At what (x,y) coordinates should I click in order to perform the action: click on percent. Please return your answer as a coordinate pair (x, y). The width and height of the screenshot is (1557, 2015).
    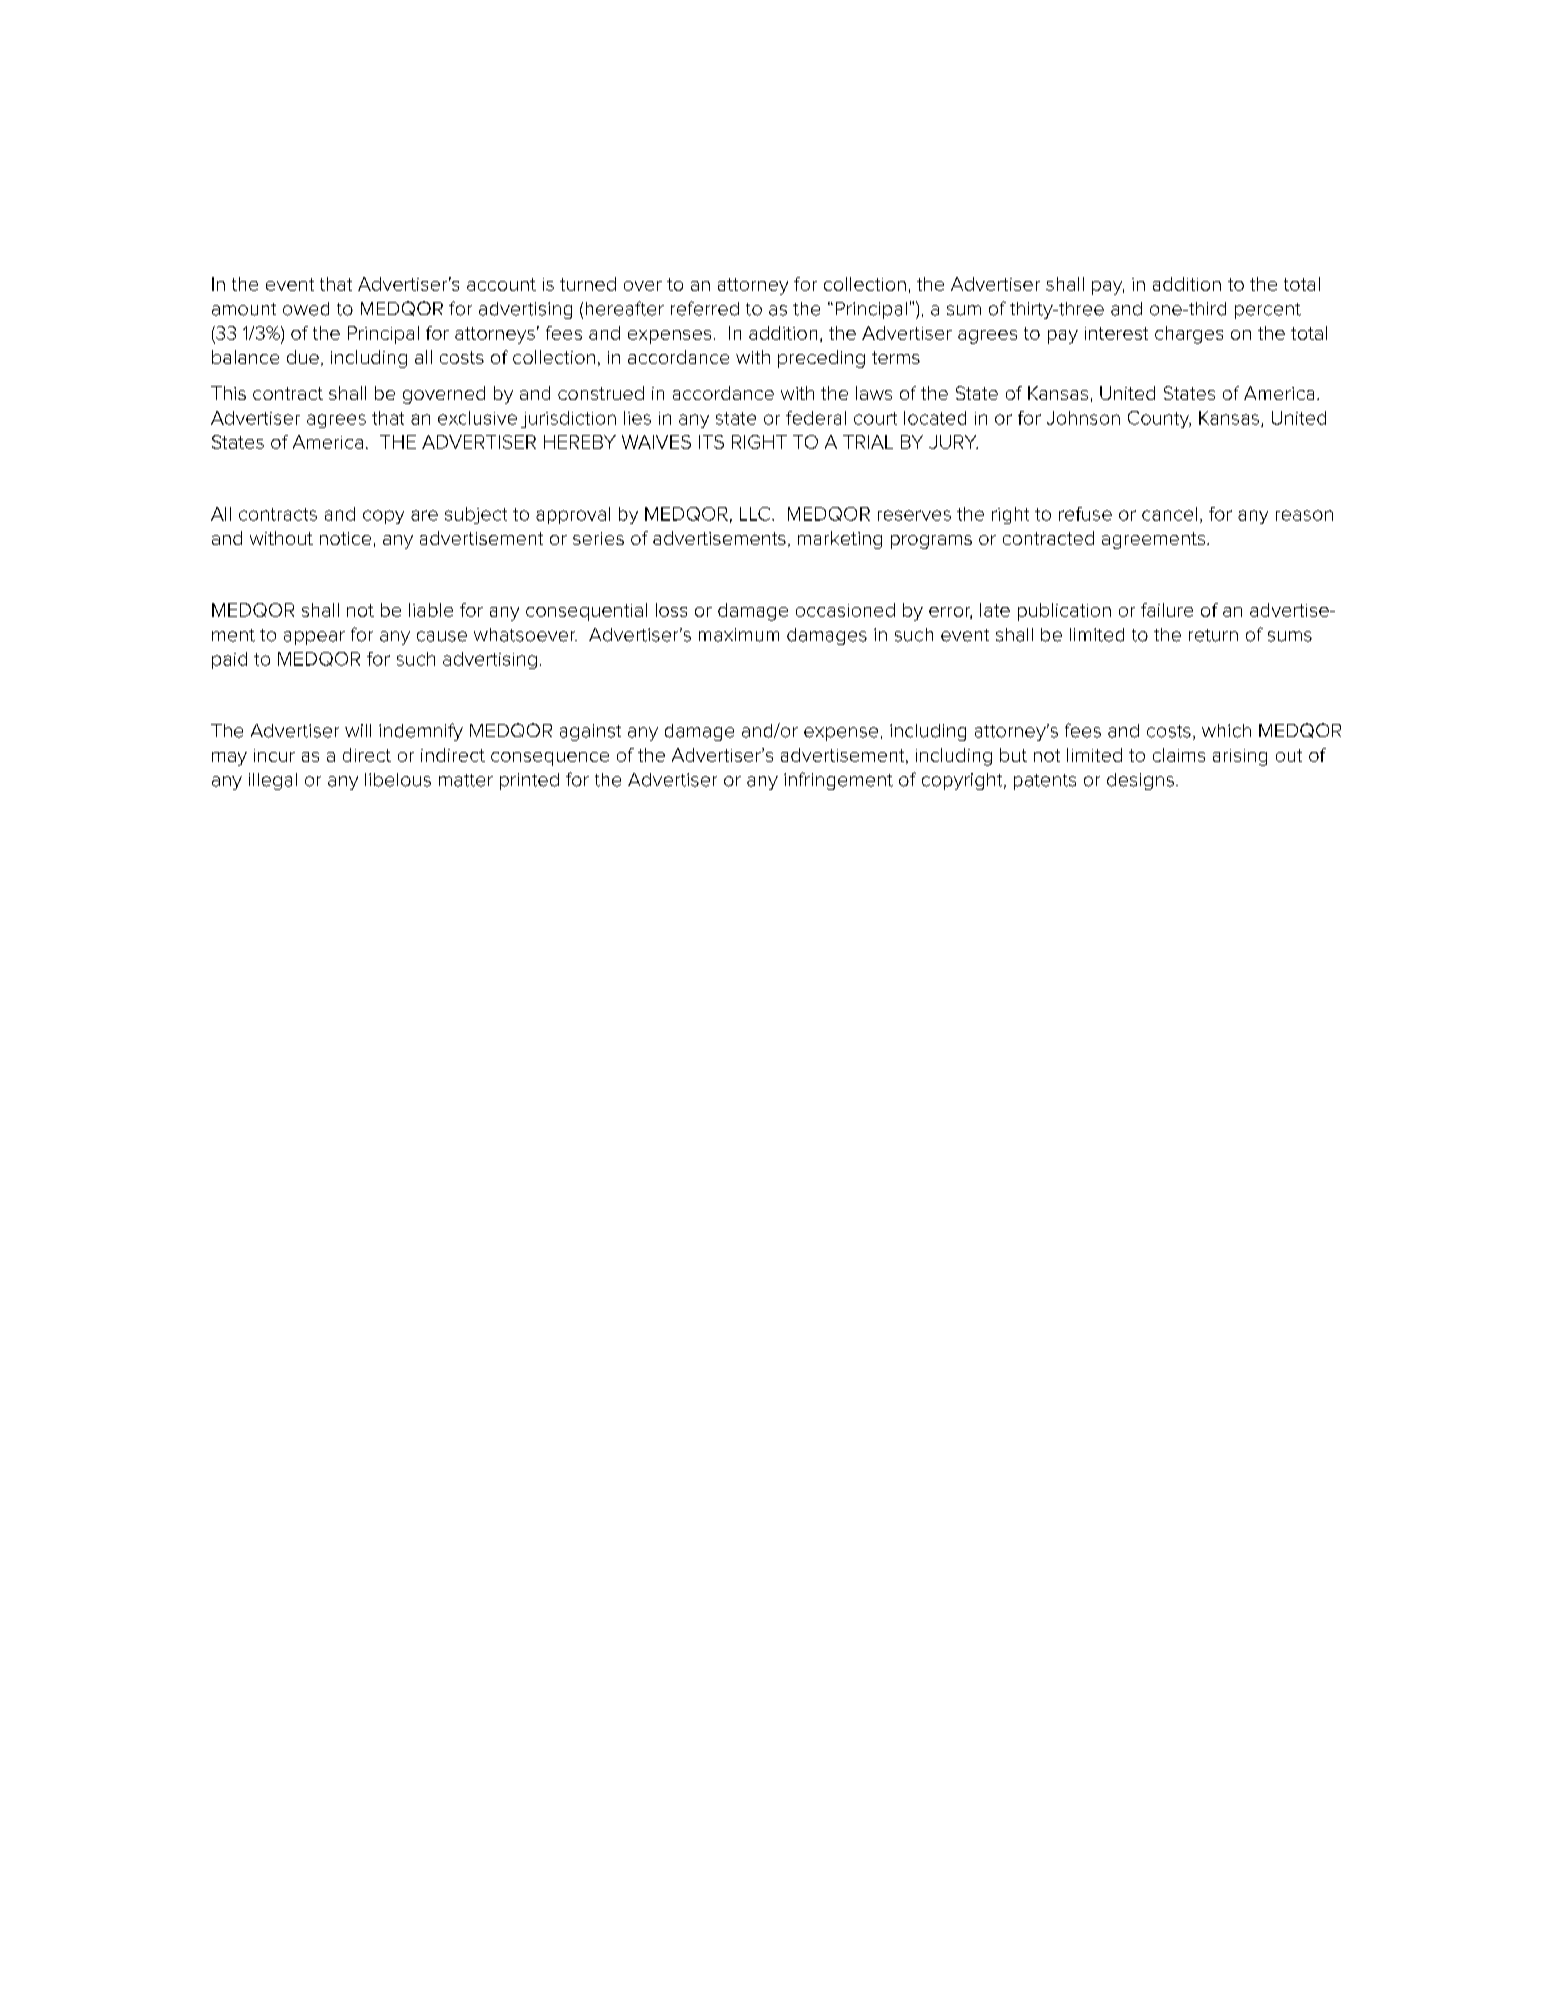
    Looking at the image, I should click on (1268, 311).
